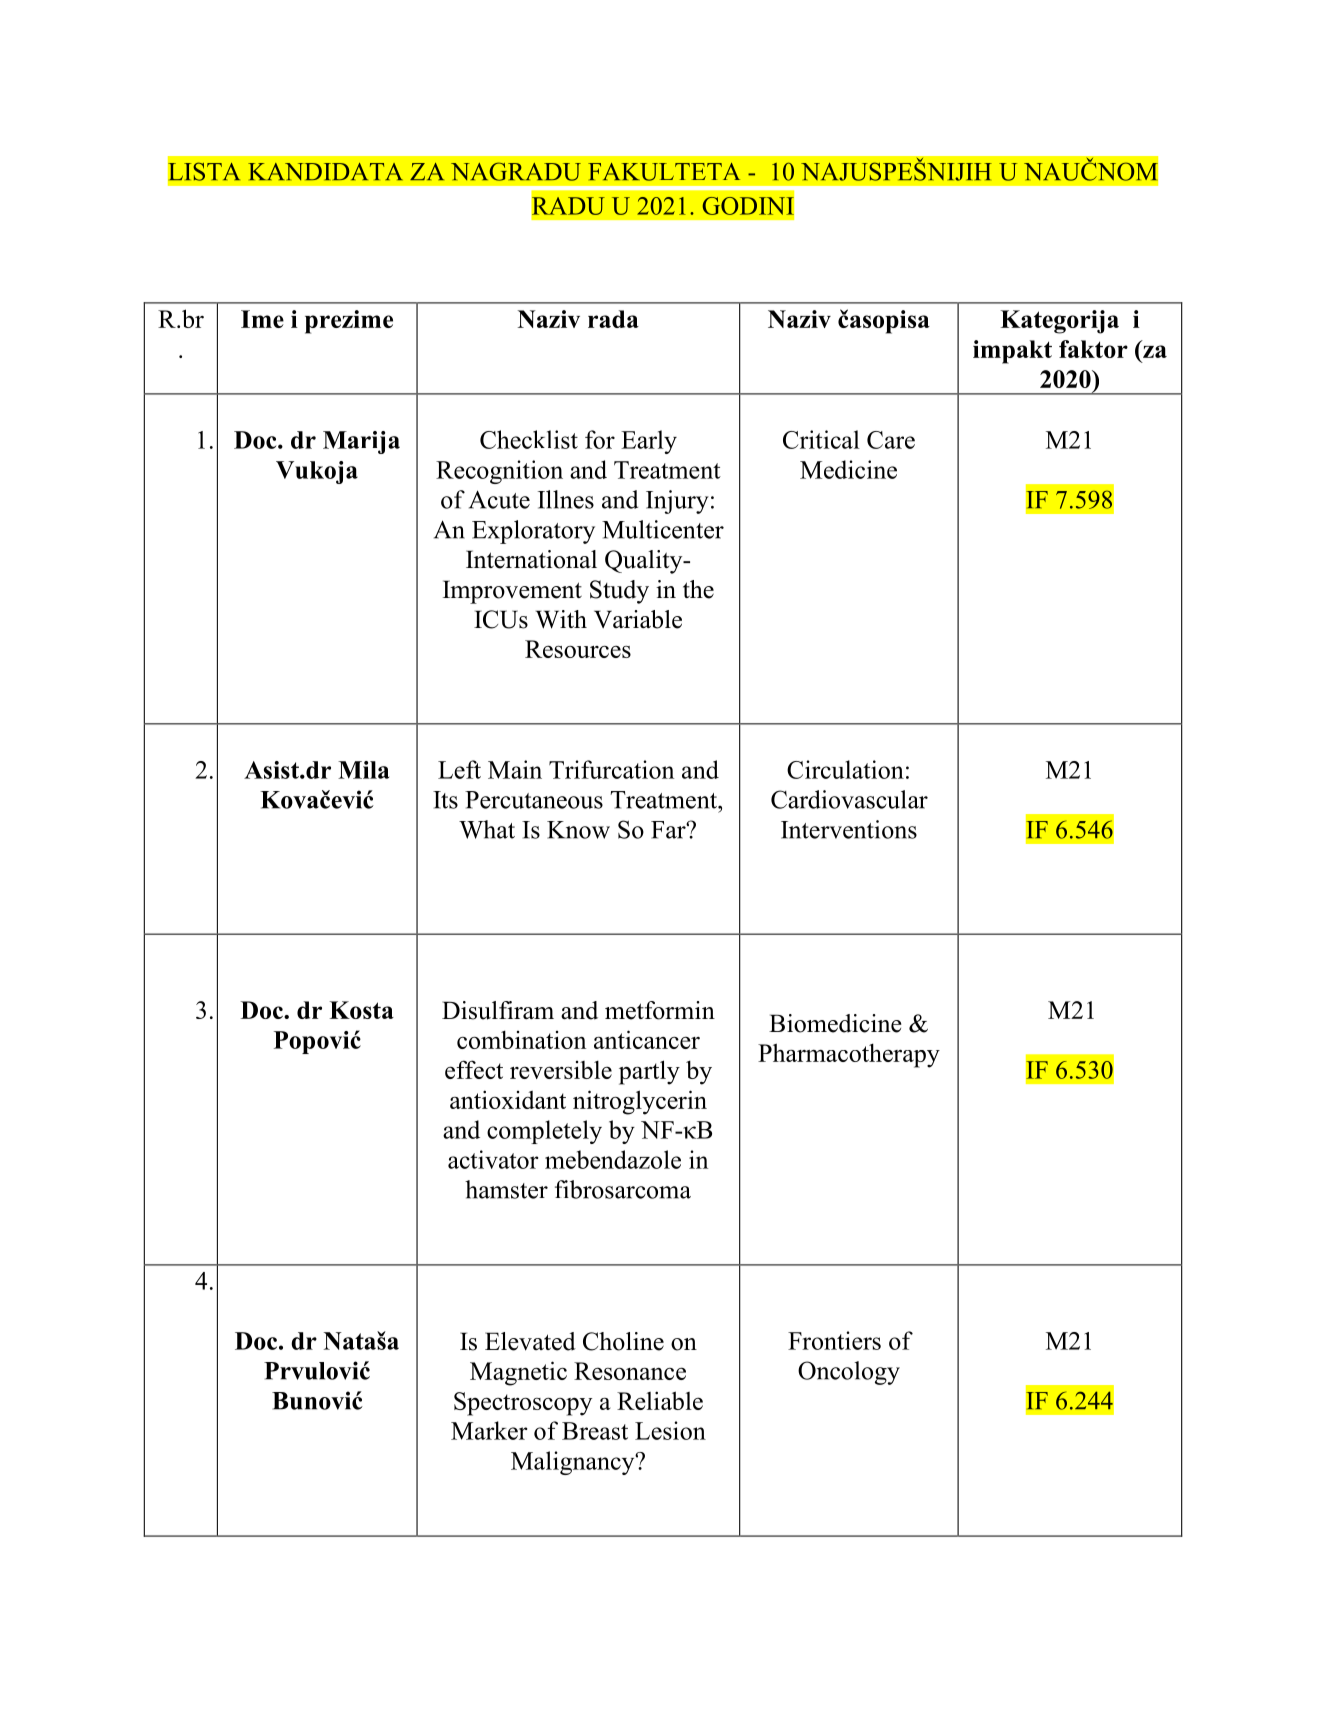  What do you see at coordinates (638, 619) in the page?
I see `Variable` at bounding box center [638, 619].
